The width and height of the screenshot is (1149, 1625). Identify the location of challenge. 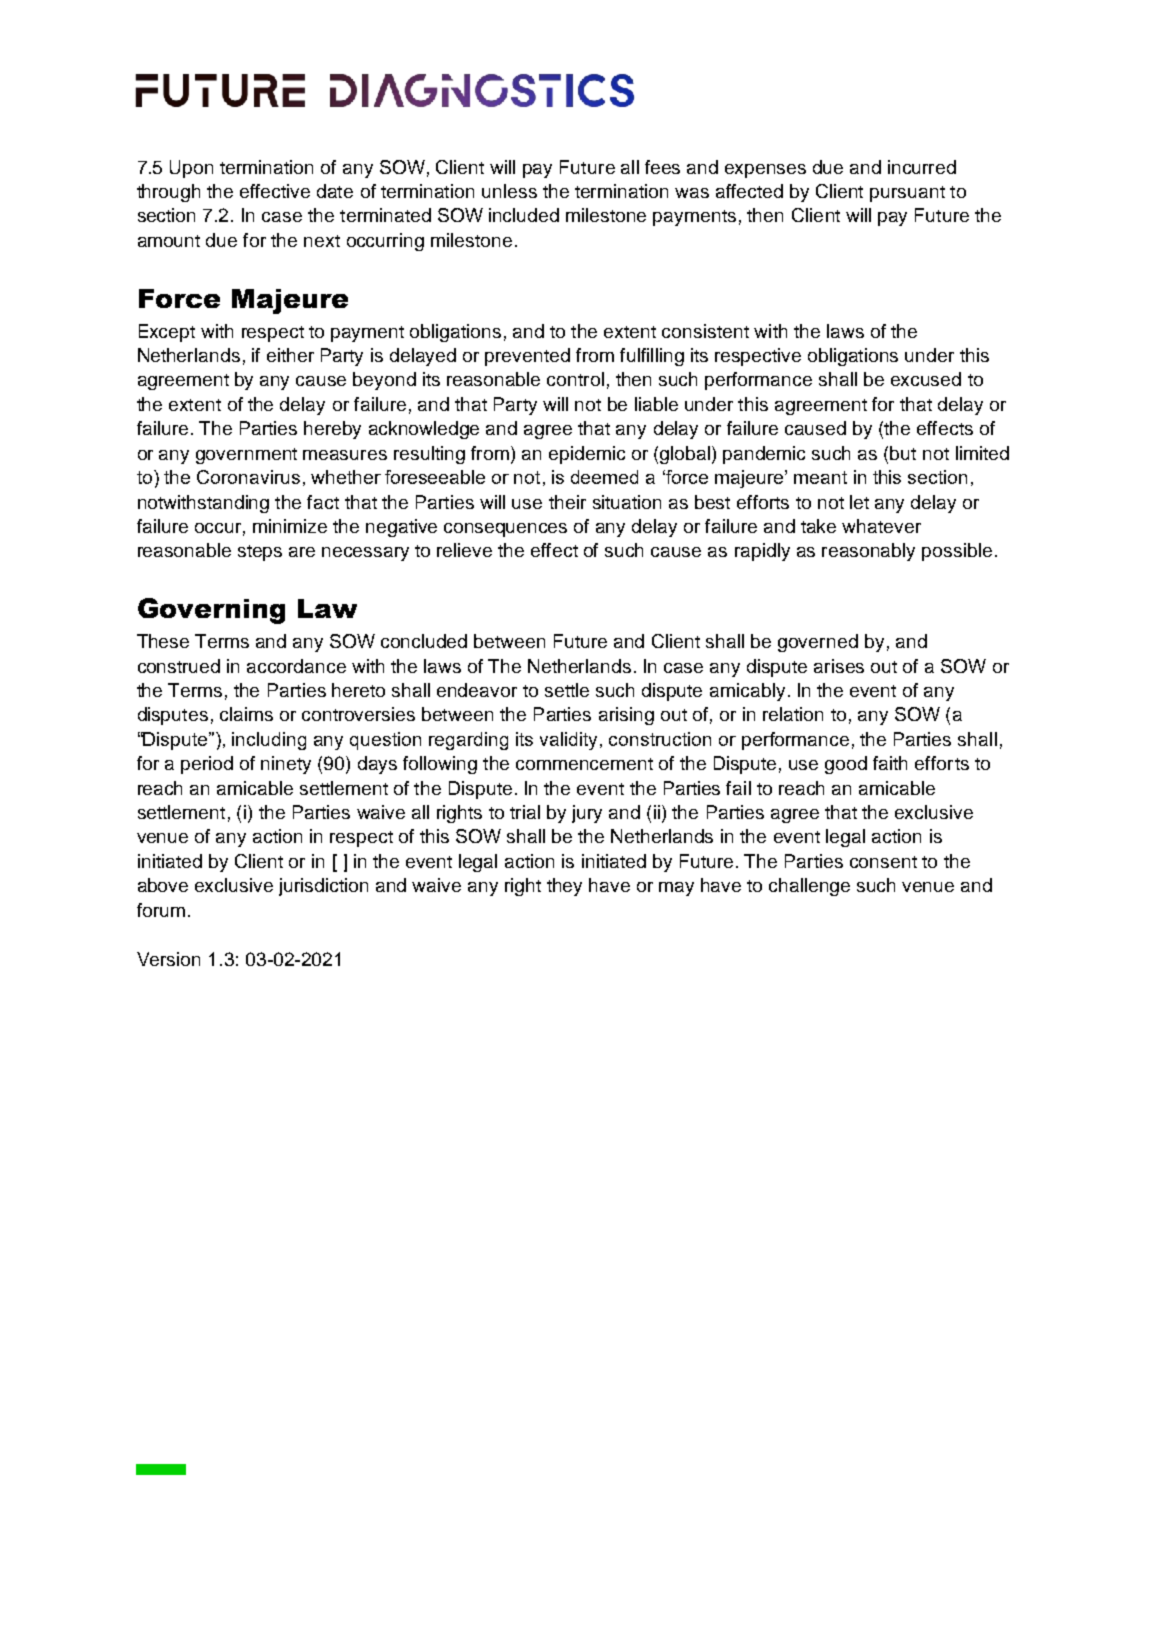
(809, 887).
